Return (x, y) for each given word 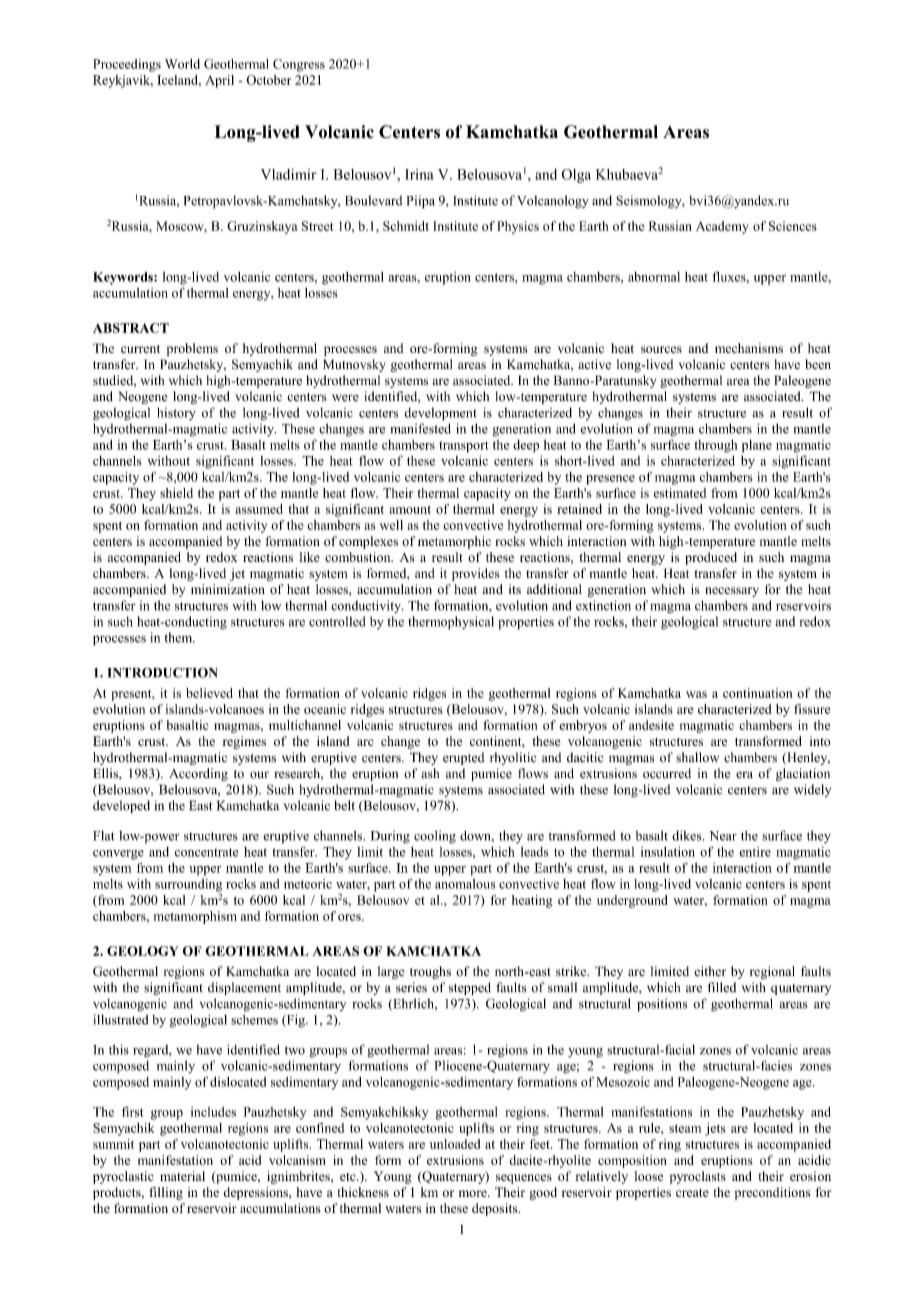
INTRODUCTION (163, 672)
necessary (732, 592)
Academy (722, 227)
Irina (419, 174)
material (182, 1176)
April (219, 81)
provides (476, 574)
